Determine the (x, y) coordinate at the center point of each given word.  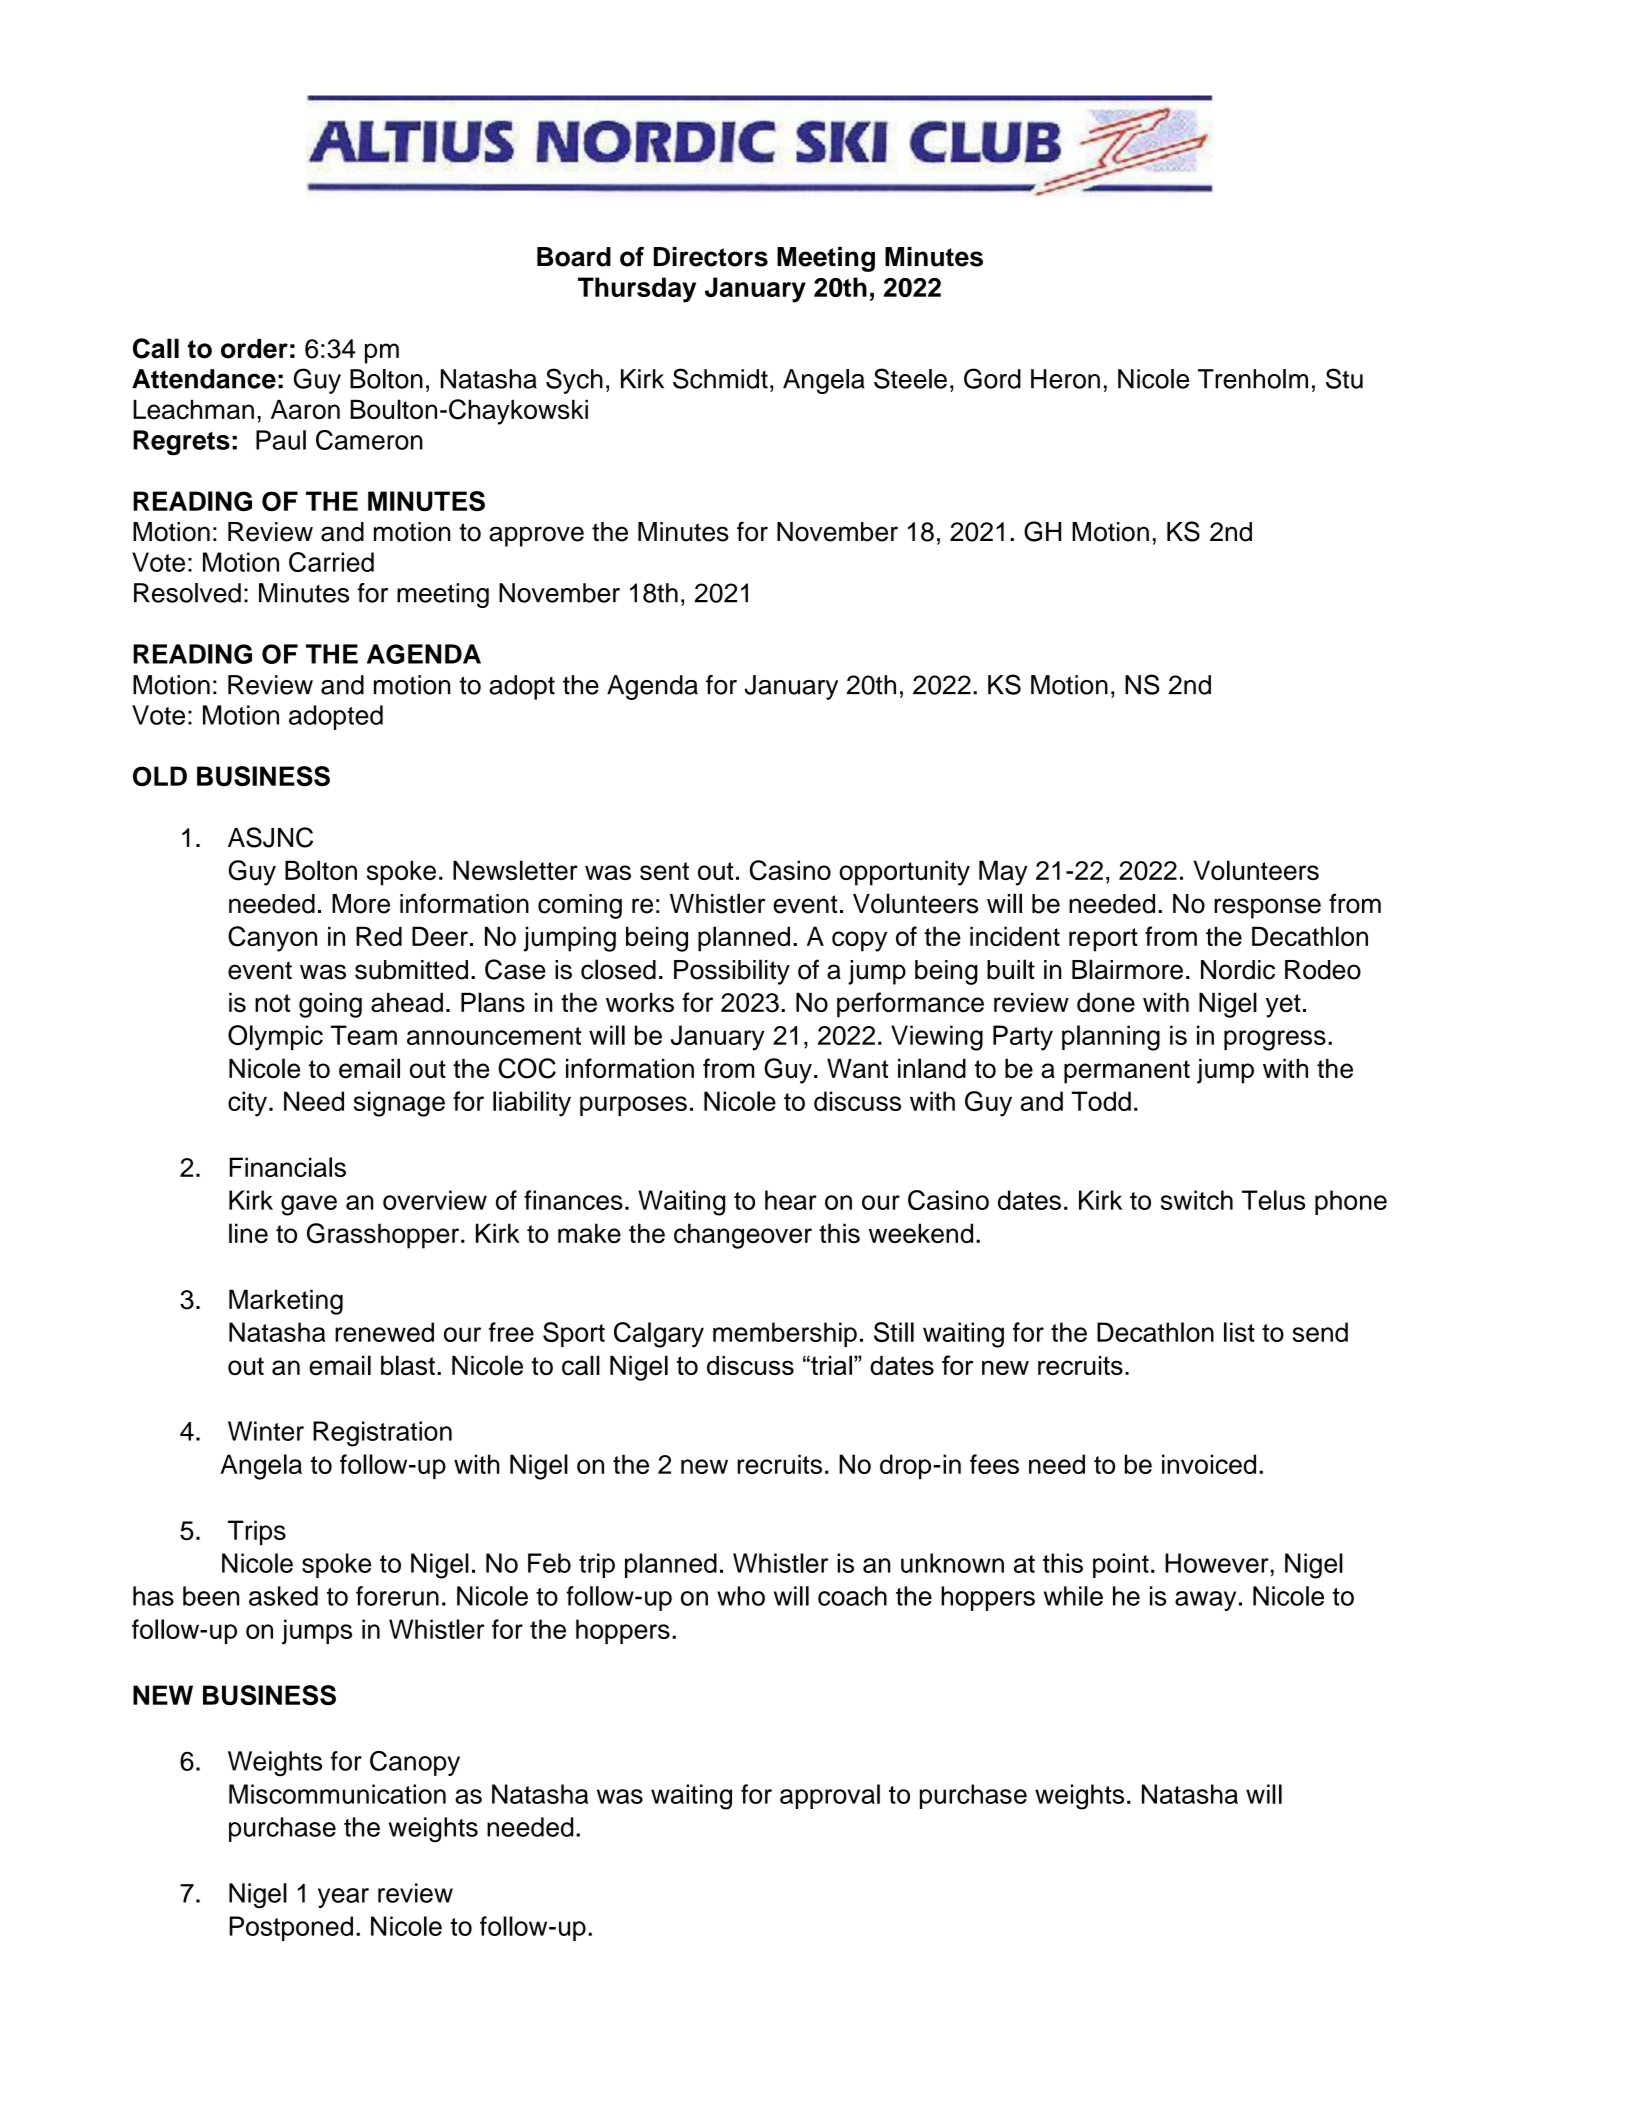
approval (830, 1796)
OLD (160, 776)
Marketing (286, 1302)
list (1239, 1332)
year (343, 1898)
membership (785, 1334)
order (254, 349)
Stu (1344, 378)
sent (664, 871)
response (1267, 908)
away (1205, 1601)
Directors (711, 257)
